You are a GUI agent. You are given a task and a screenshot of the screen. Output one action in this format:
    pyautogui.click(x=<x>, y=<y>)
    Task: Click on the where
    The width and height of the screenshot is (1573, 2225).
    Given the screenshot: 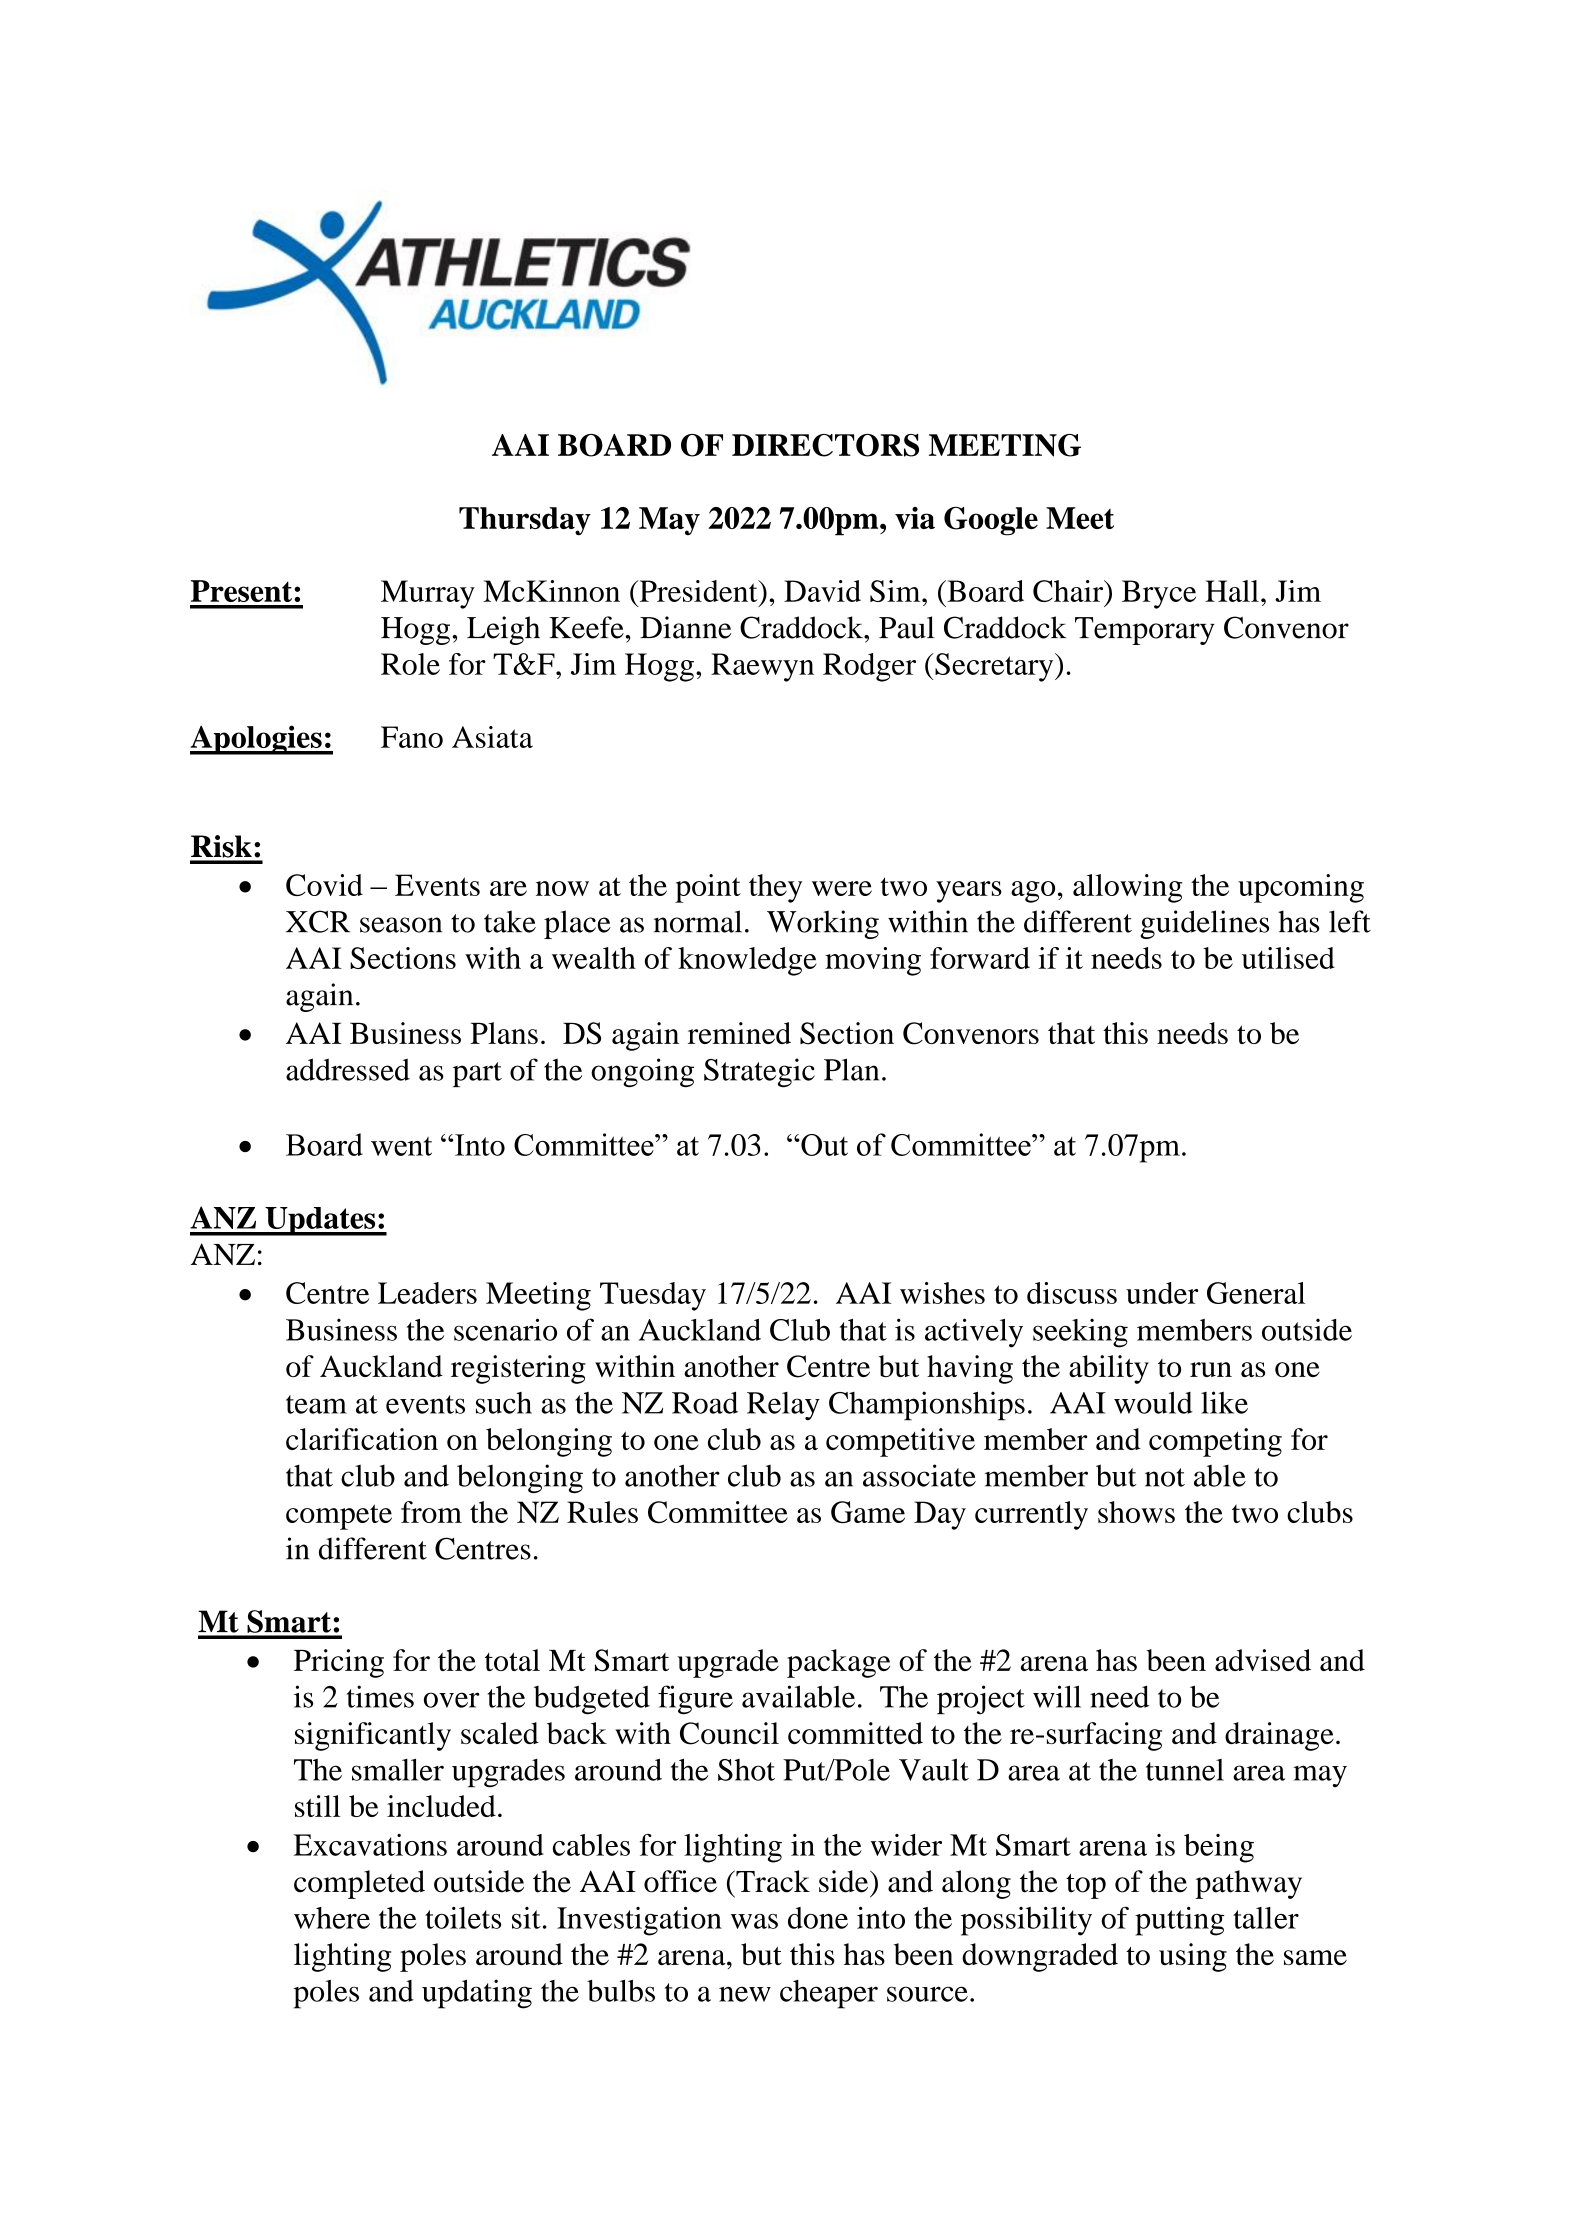 What is the action you would take?
    pyautogui.click(x=332, y=1918)
